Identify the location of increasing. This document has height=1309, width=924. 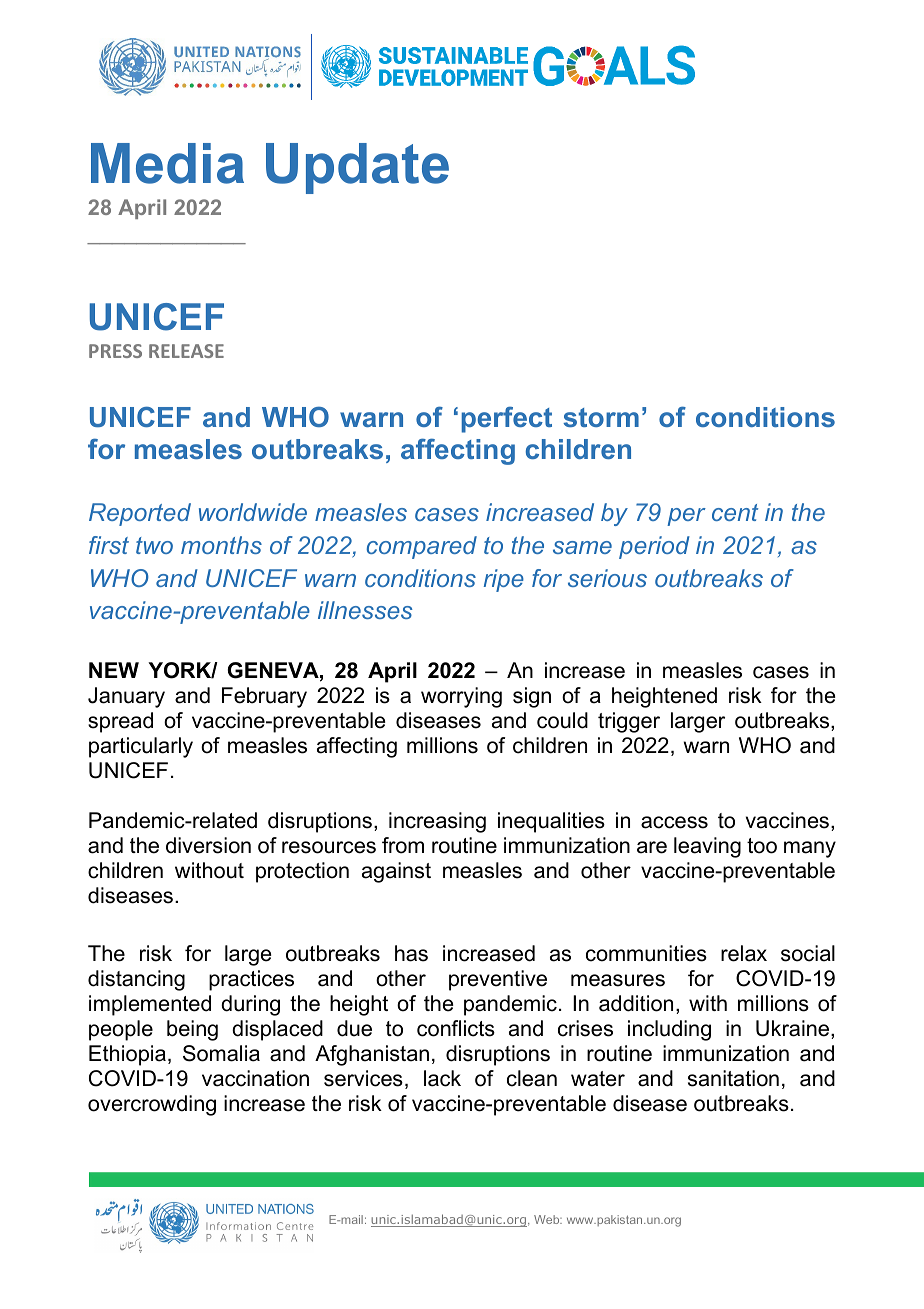
(437, 822).
